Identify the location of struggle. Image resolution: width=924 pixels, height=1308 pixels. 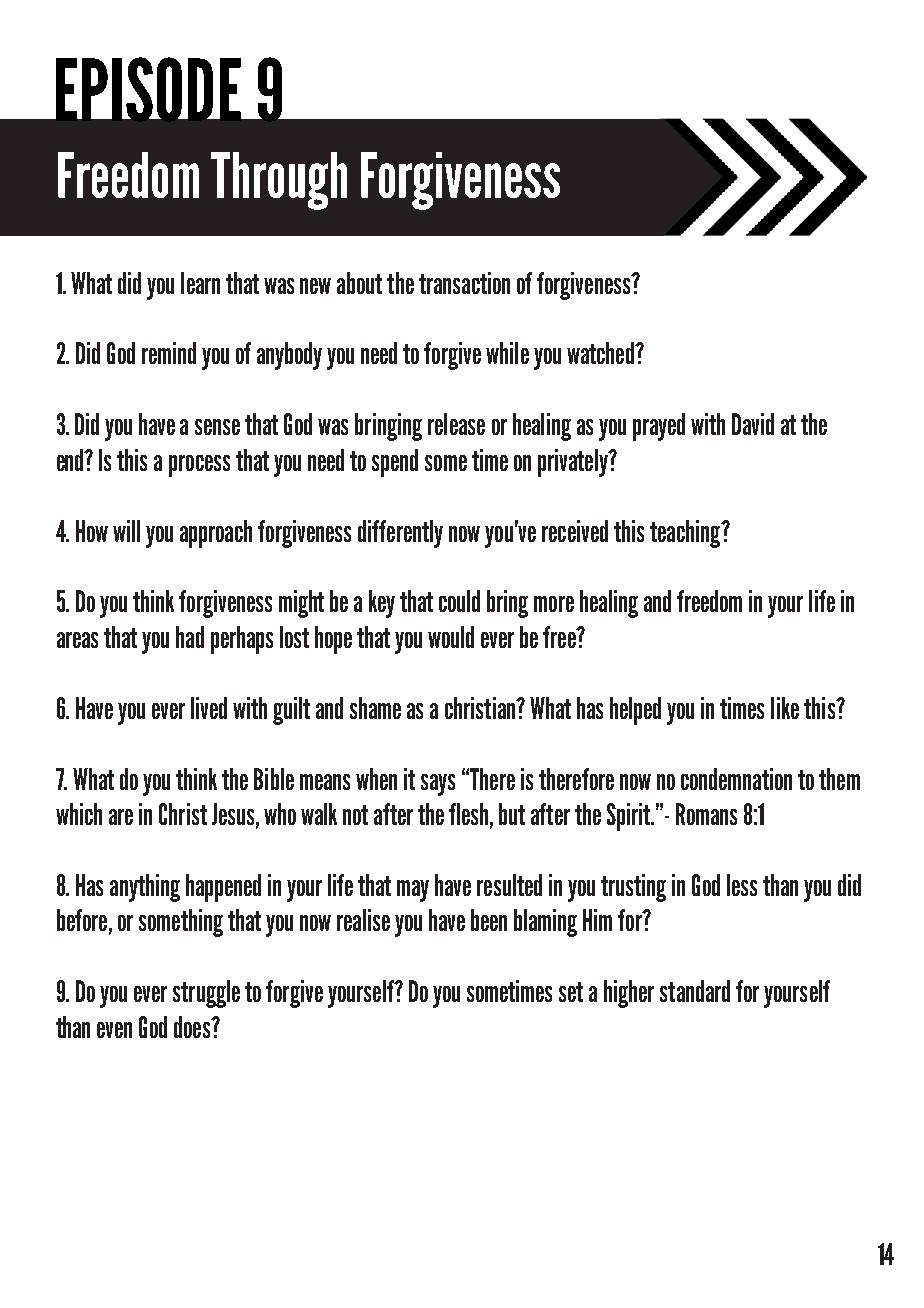
(206, 994).
